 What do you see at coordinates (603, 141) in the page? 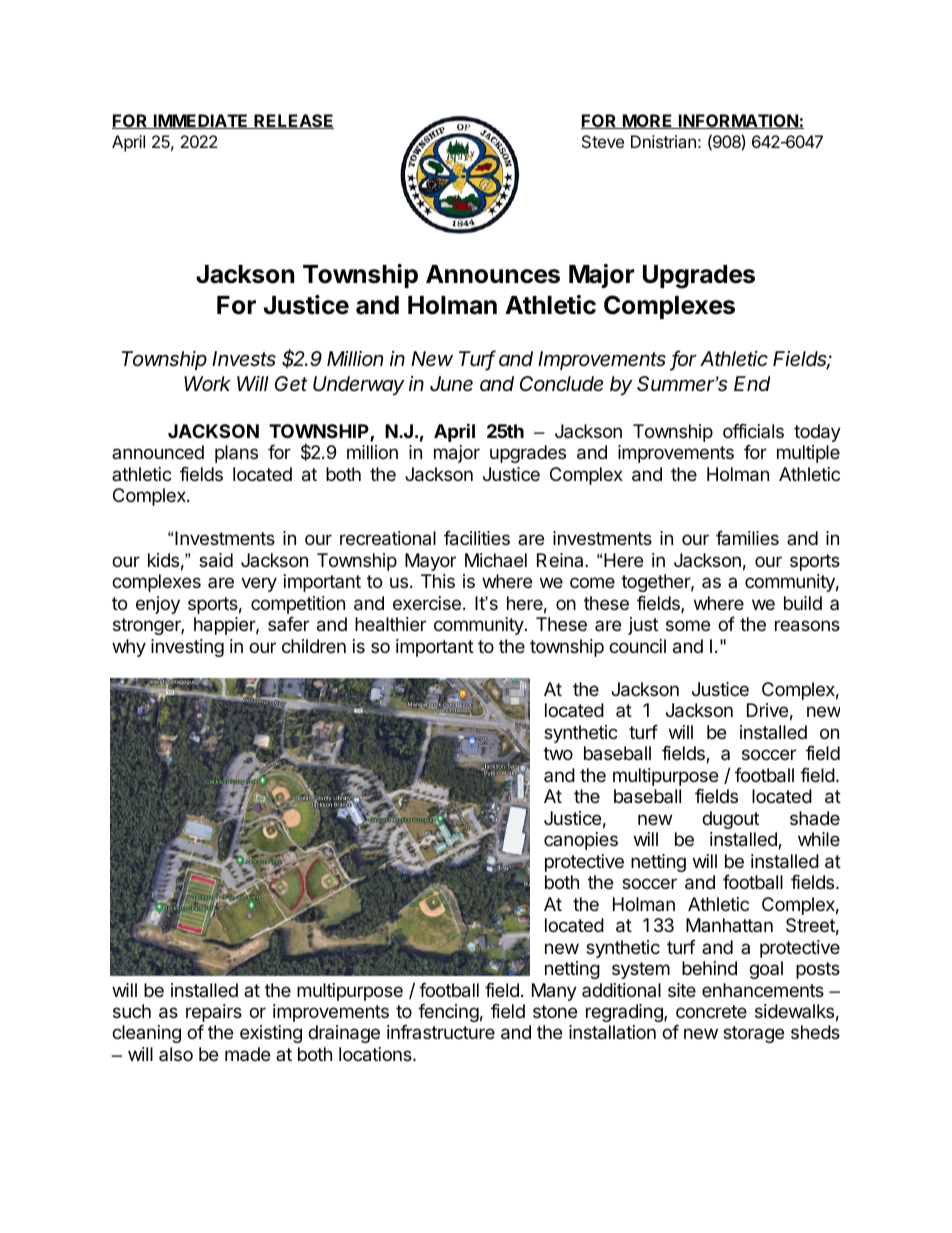
I see `Steve` at bounding box center [603, 141].
